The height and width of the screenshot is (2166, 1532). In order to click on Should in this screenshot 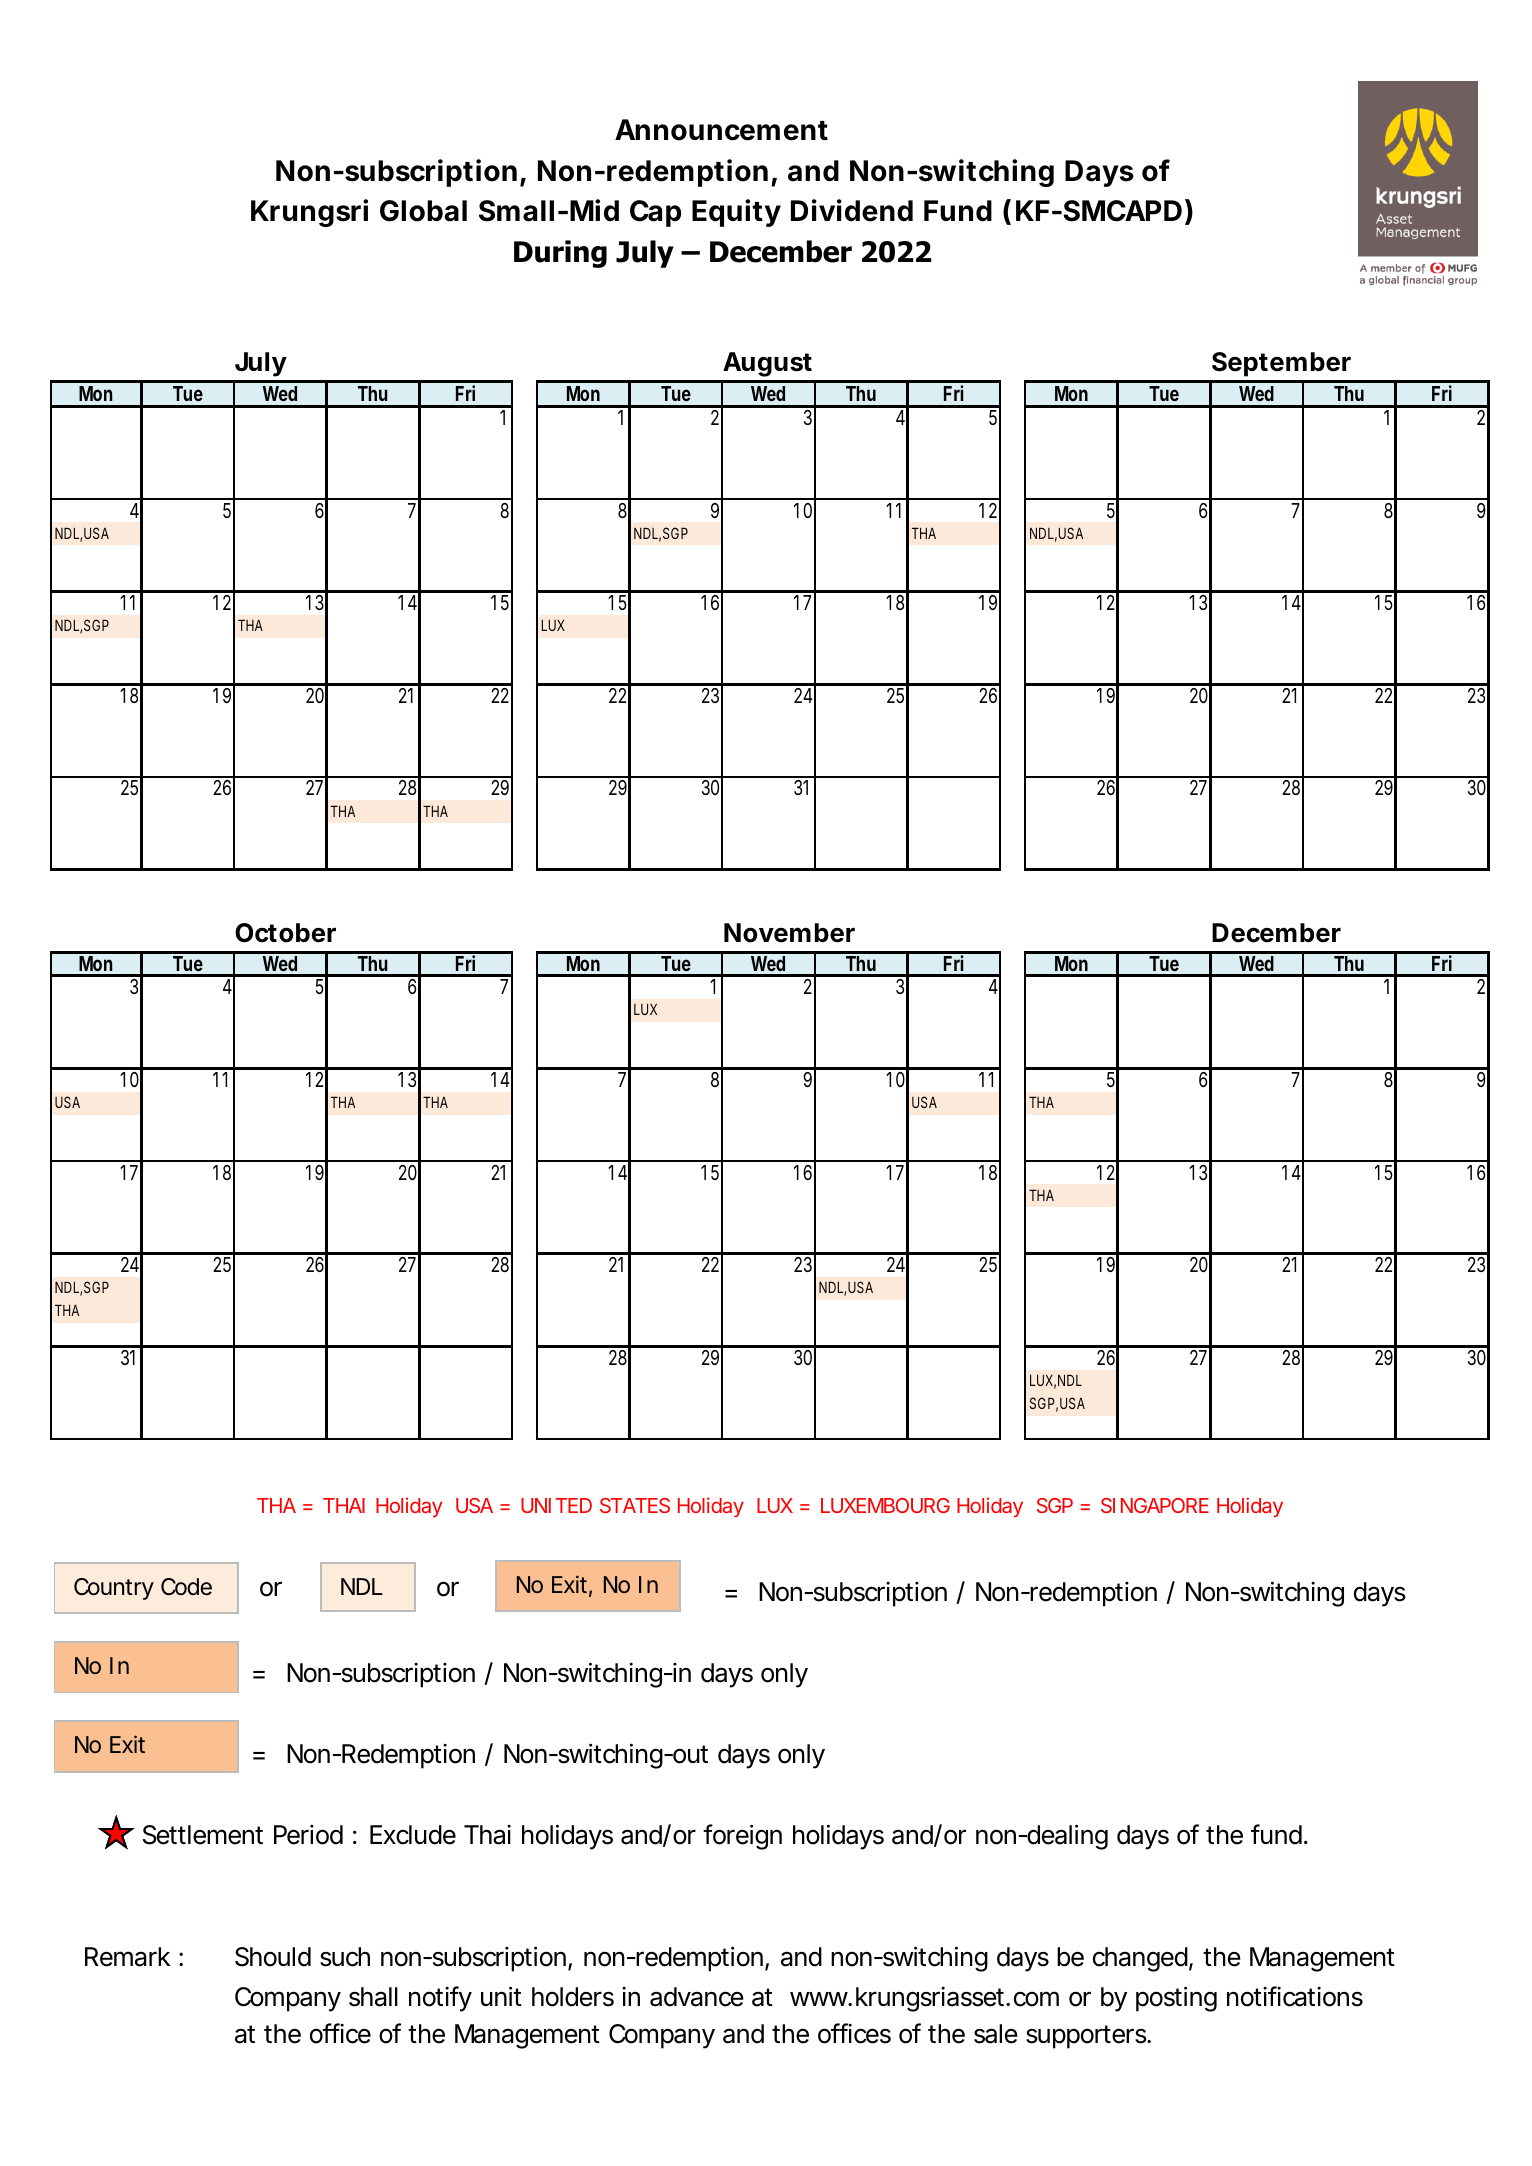, I will do `click(273, 1957)`.
